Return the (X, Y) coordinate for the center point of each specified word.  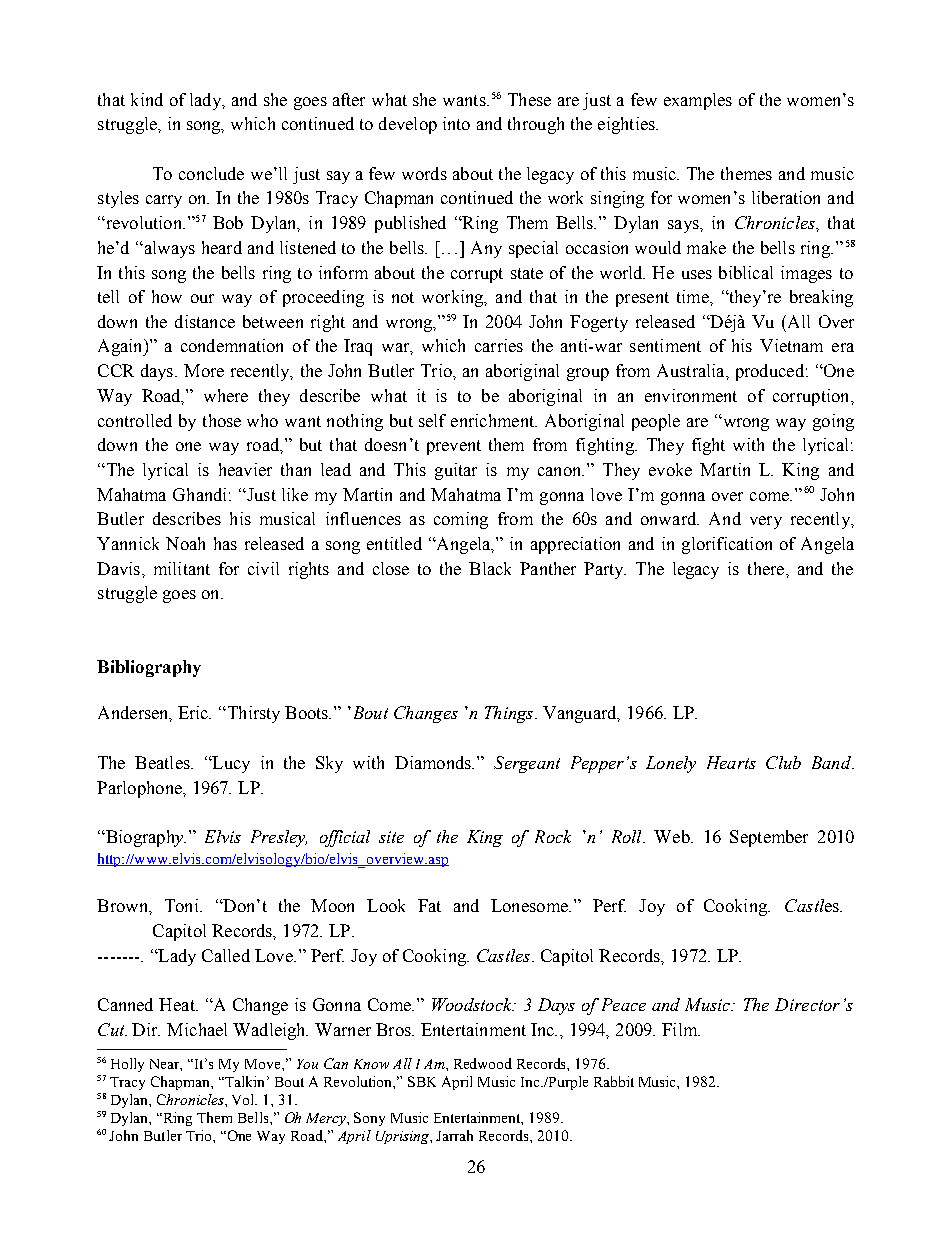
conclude (211, 173)
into (456, 123)
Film (681, 1029)
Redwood (483, 1063)
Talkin (245, 1081)
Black (490, 568)
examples (698, 101)
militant (182, 568)
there (767, 568)
